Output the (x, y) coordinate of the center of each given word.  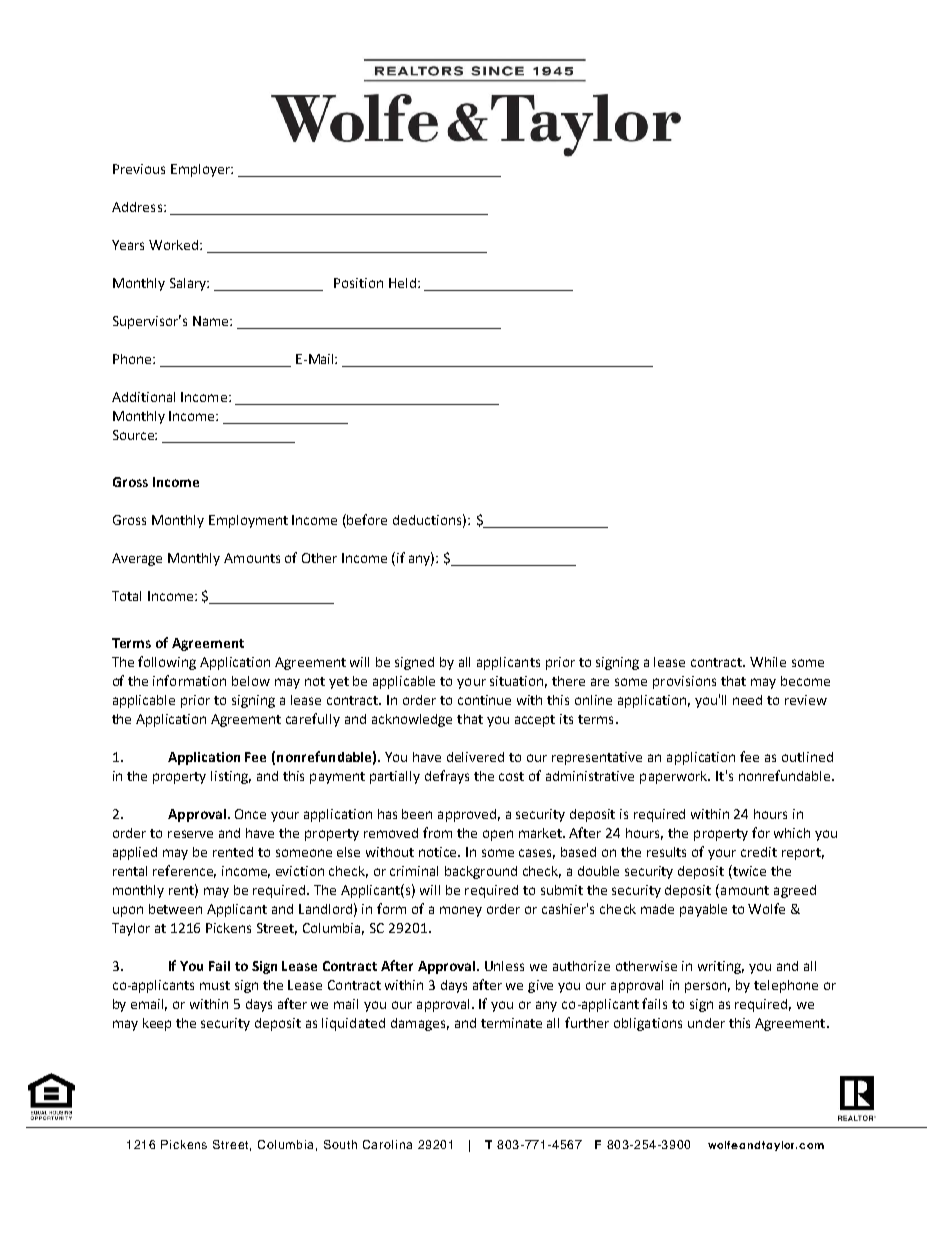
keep (157, 1024)
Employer (201, 170)
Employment (248, 521)
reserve (190, 834)
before (367, 519)
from (437, 832)
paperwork (675, 777)
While (768, 662)
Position (358, 283)
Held (404, 283)
